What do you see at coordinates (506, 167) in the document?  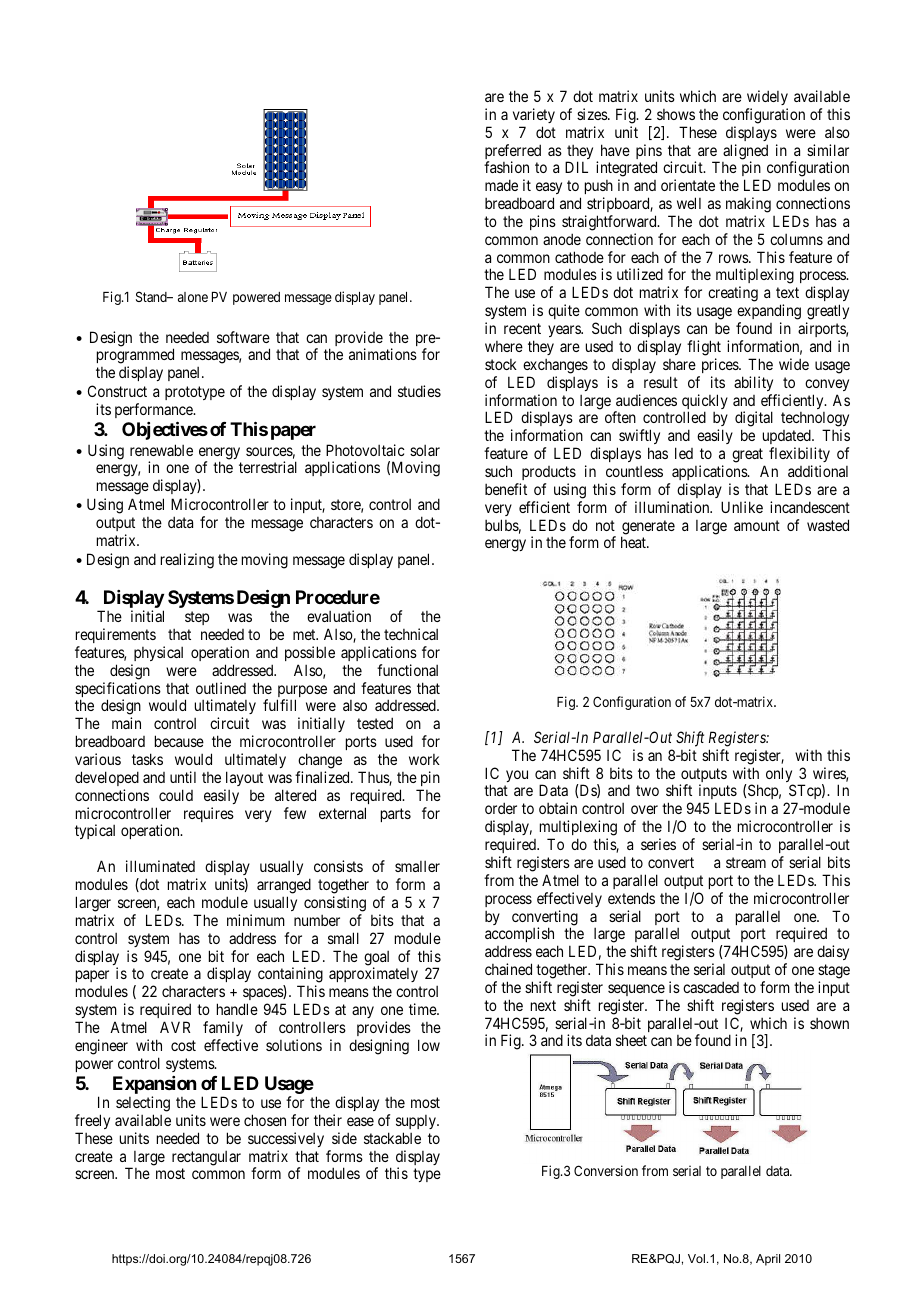 I see `fashion` at bounding box center [506, 167].
